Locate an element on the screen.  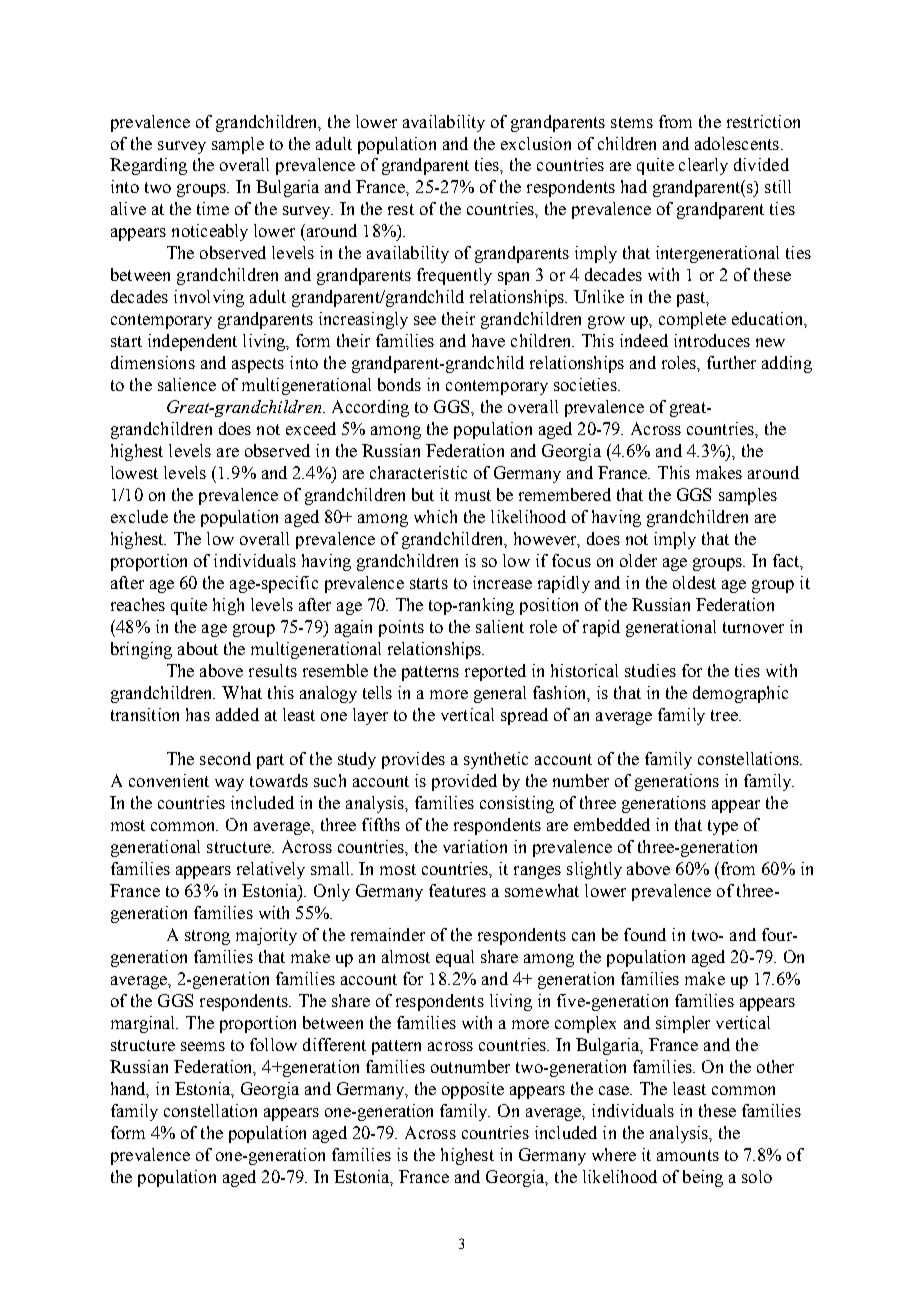
introduces is located at coordinates (712, 340).
